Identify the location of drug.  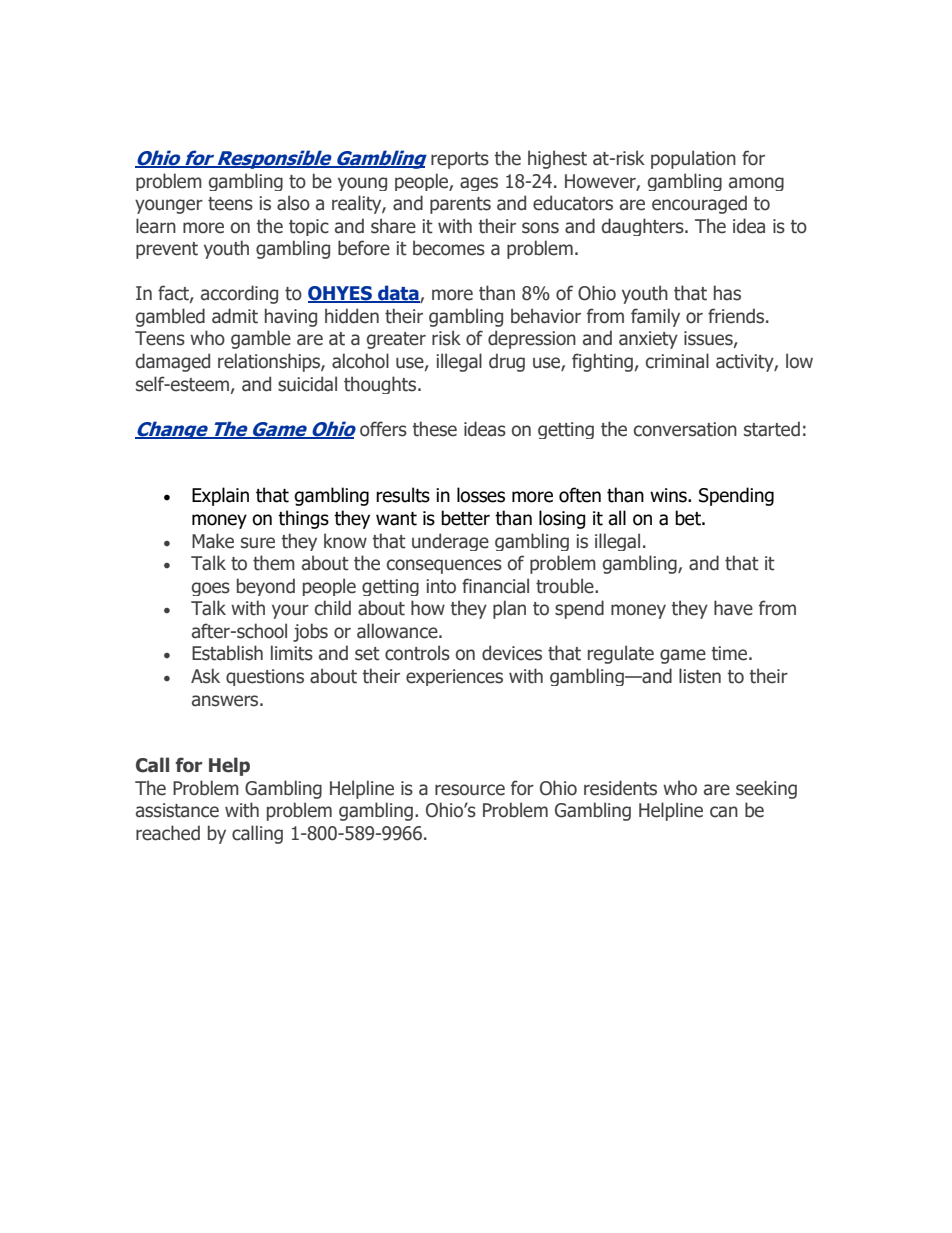
(507, 362).
